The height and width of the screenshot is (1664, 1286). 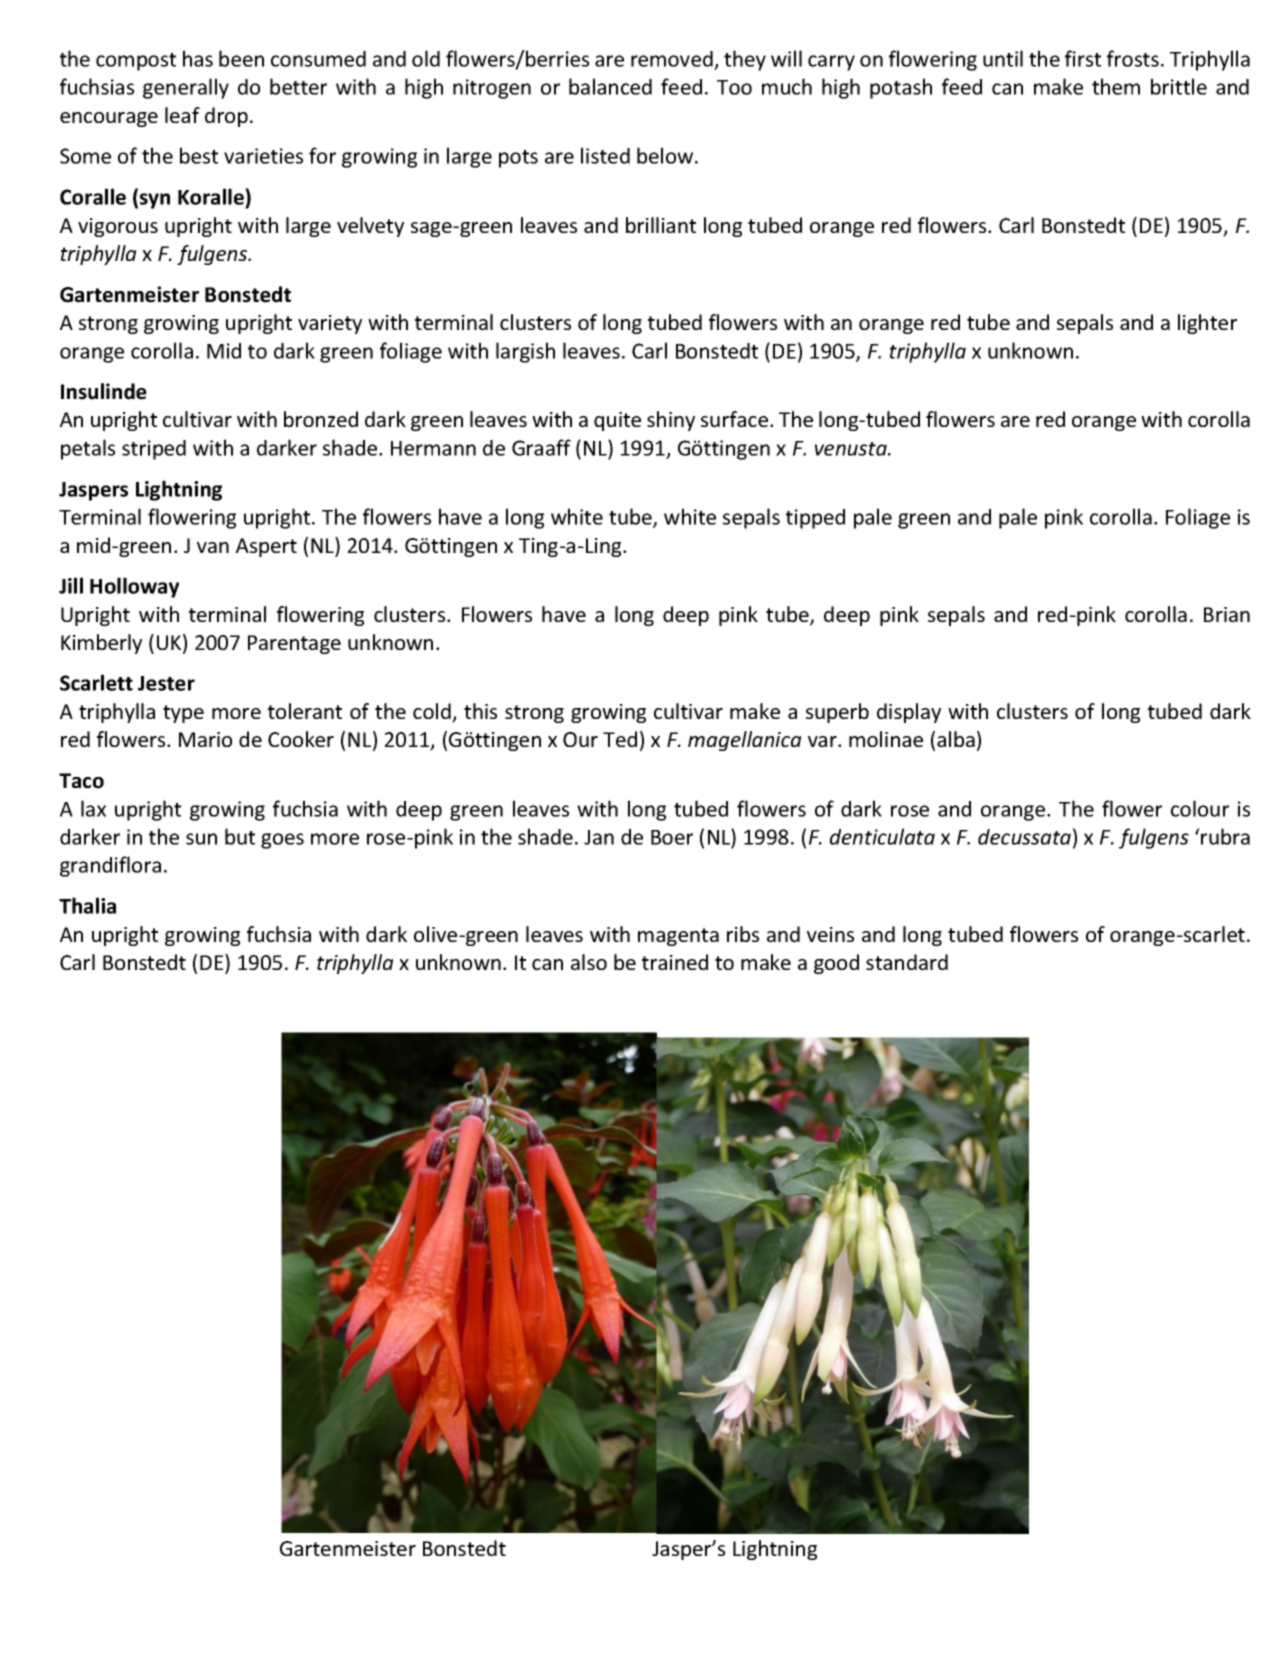 What do you see at coordinates (1116, 86) in the screenshot?
I see `them` at bounding box center [1116, 86].
